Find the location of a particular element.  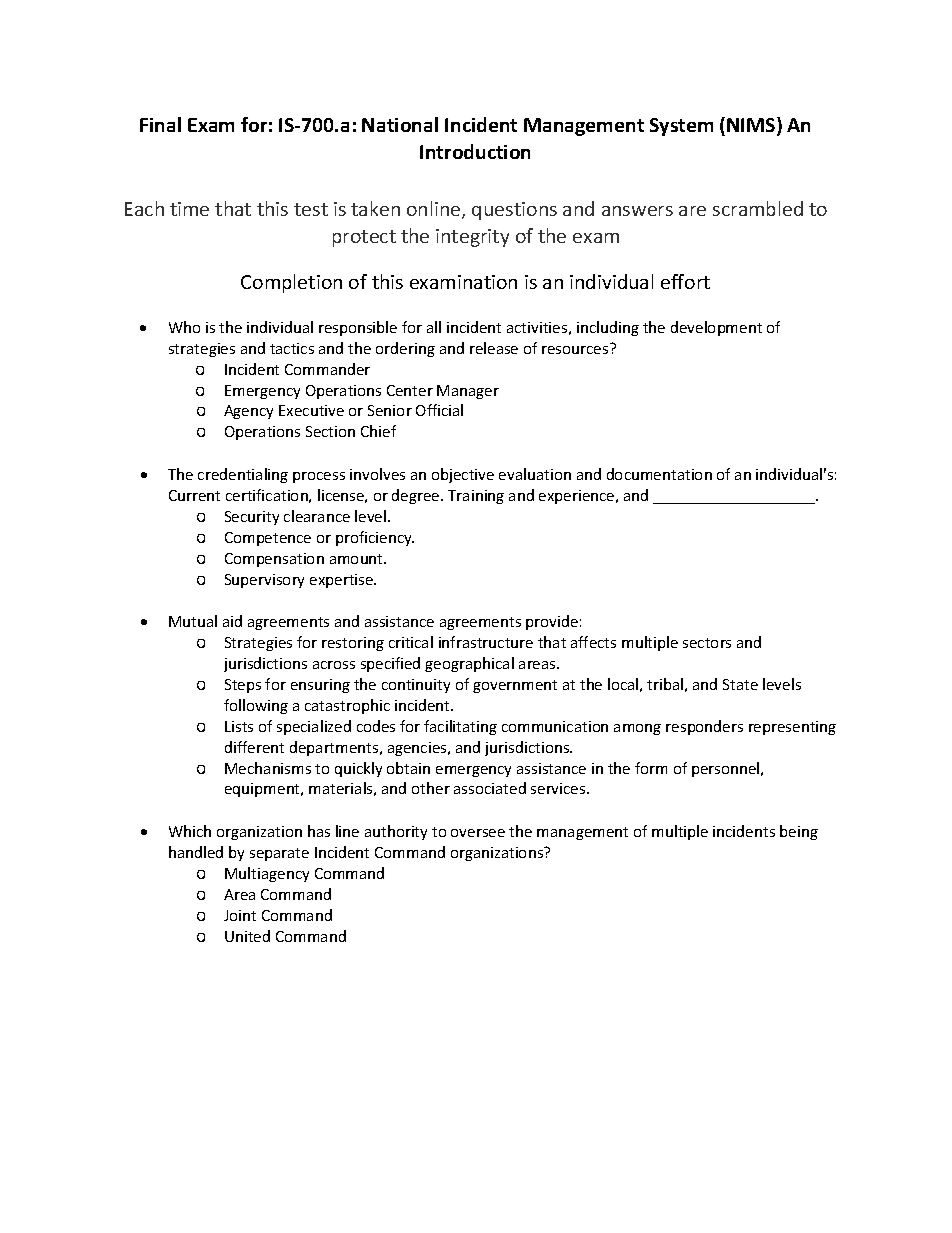

Who is located at coordinates (184, 327).
